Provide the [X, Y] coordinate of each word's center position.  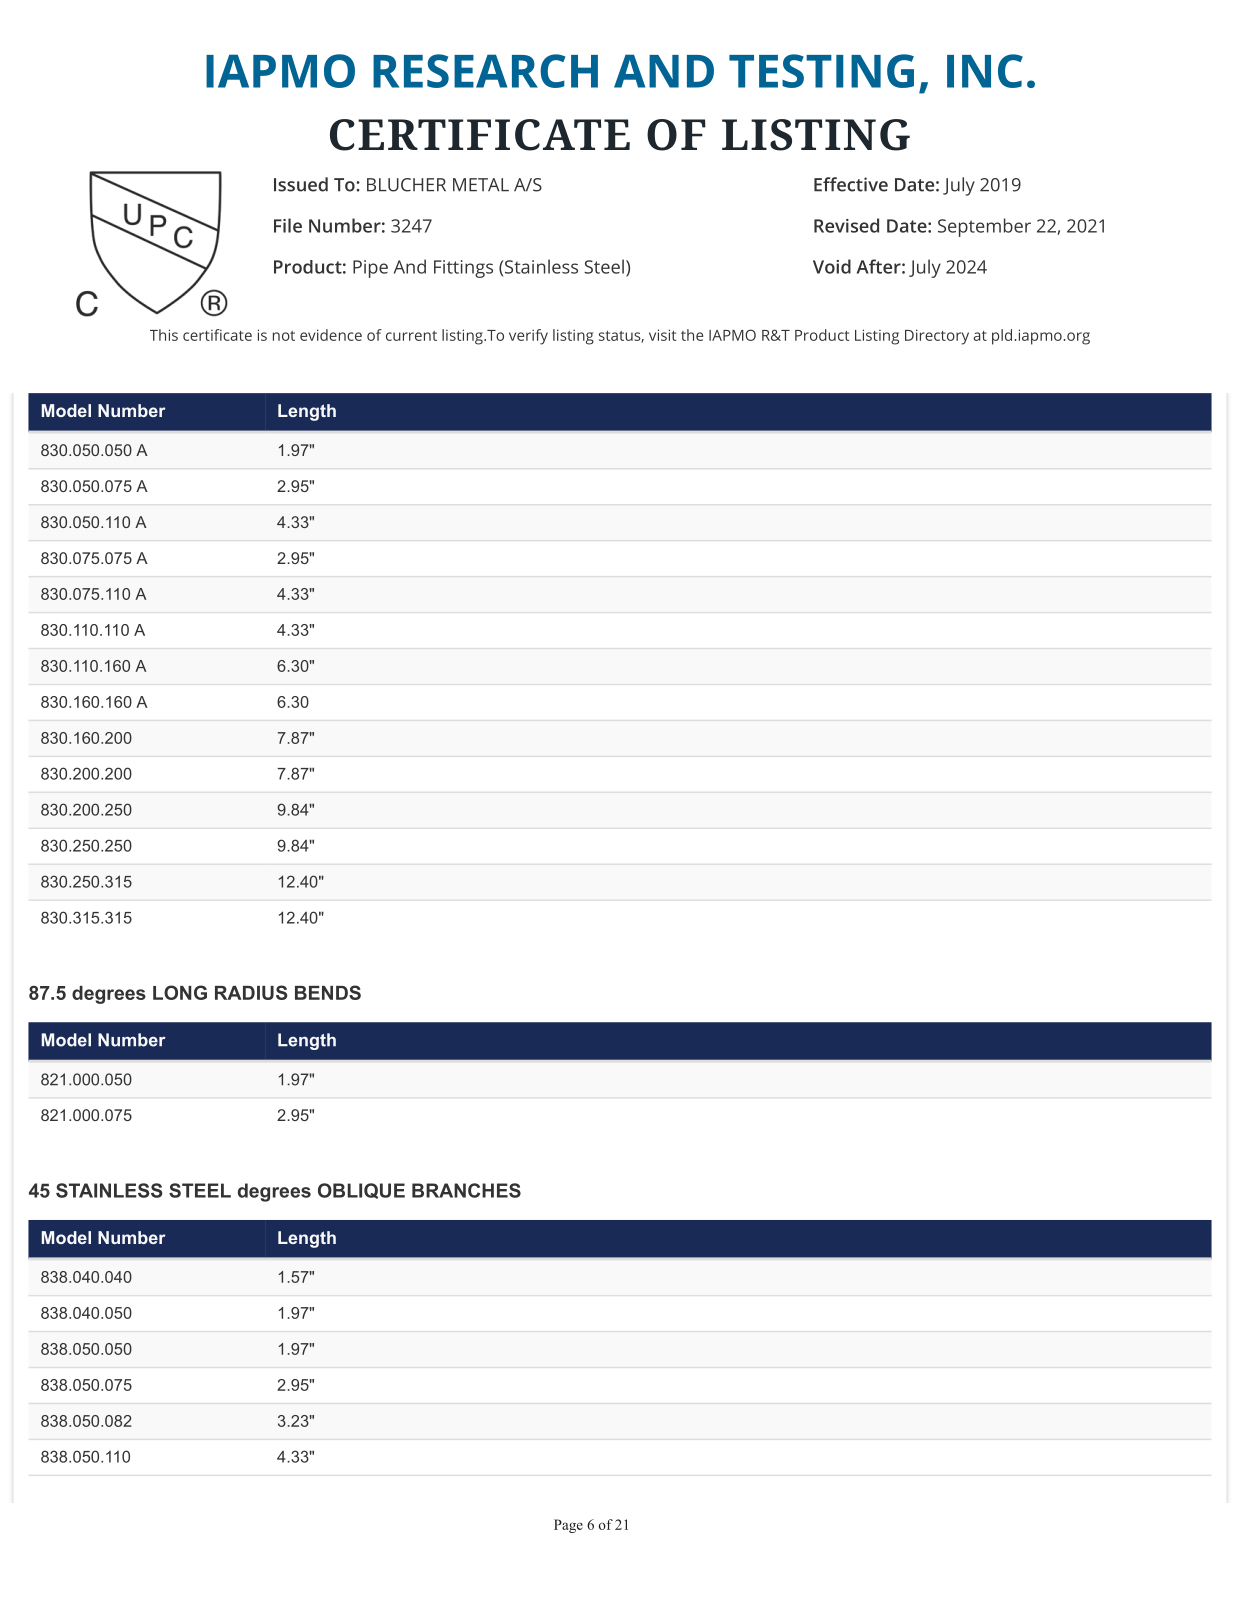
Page [568, 1526]
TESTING [821, 71]
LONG [180, 992]
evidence [331, 335]
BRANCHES [466, 1190]
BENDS [328, 992]
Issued [301, 184]
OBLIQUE [361, 1191]
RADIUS [251, 992]
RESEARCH [485, 71]
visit [662, 335]
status [620, 337]
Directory [937, 337]
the [692, 335]
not [284, 336]
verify [528, 337]
